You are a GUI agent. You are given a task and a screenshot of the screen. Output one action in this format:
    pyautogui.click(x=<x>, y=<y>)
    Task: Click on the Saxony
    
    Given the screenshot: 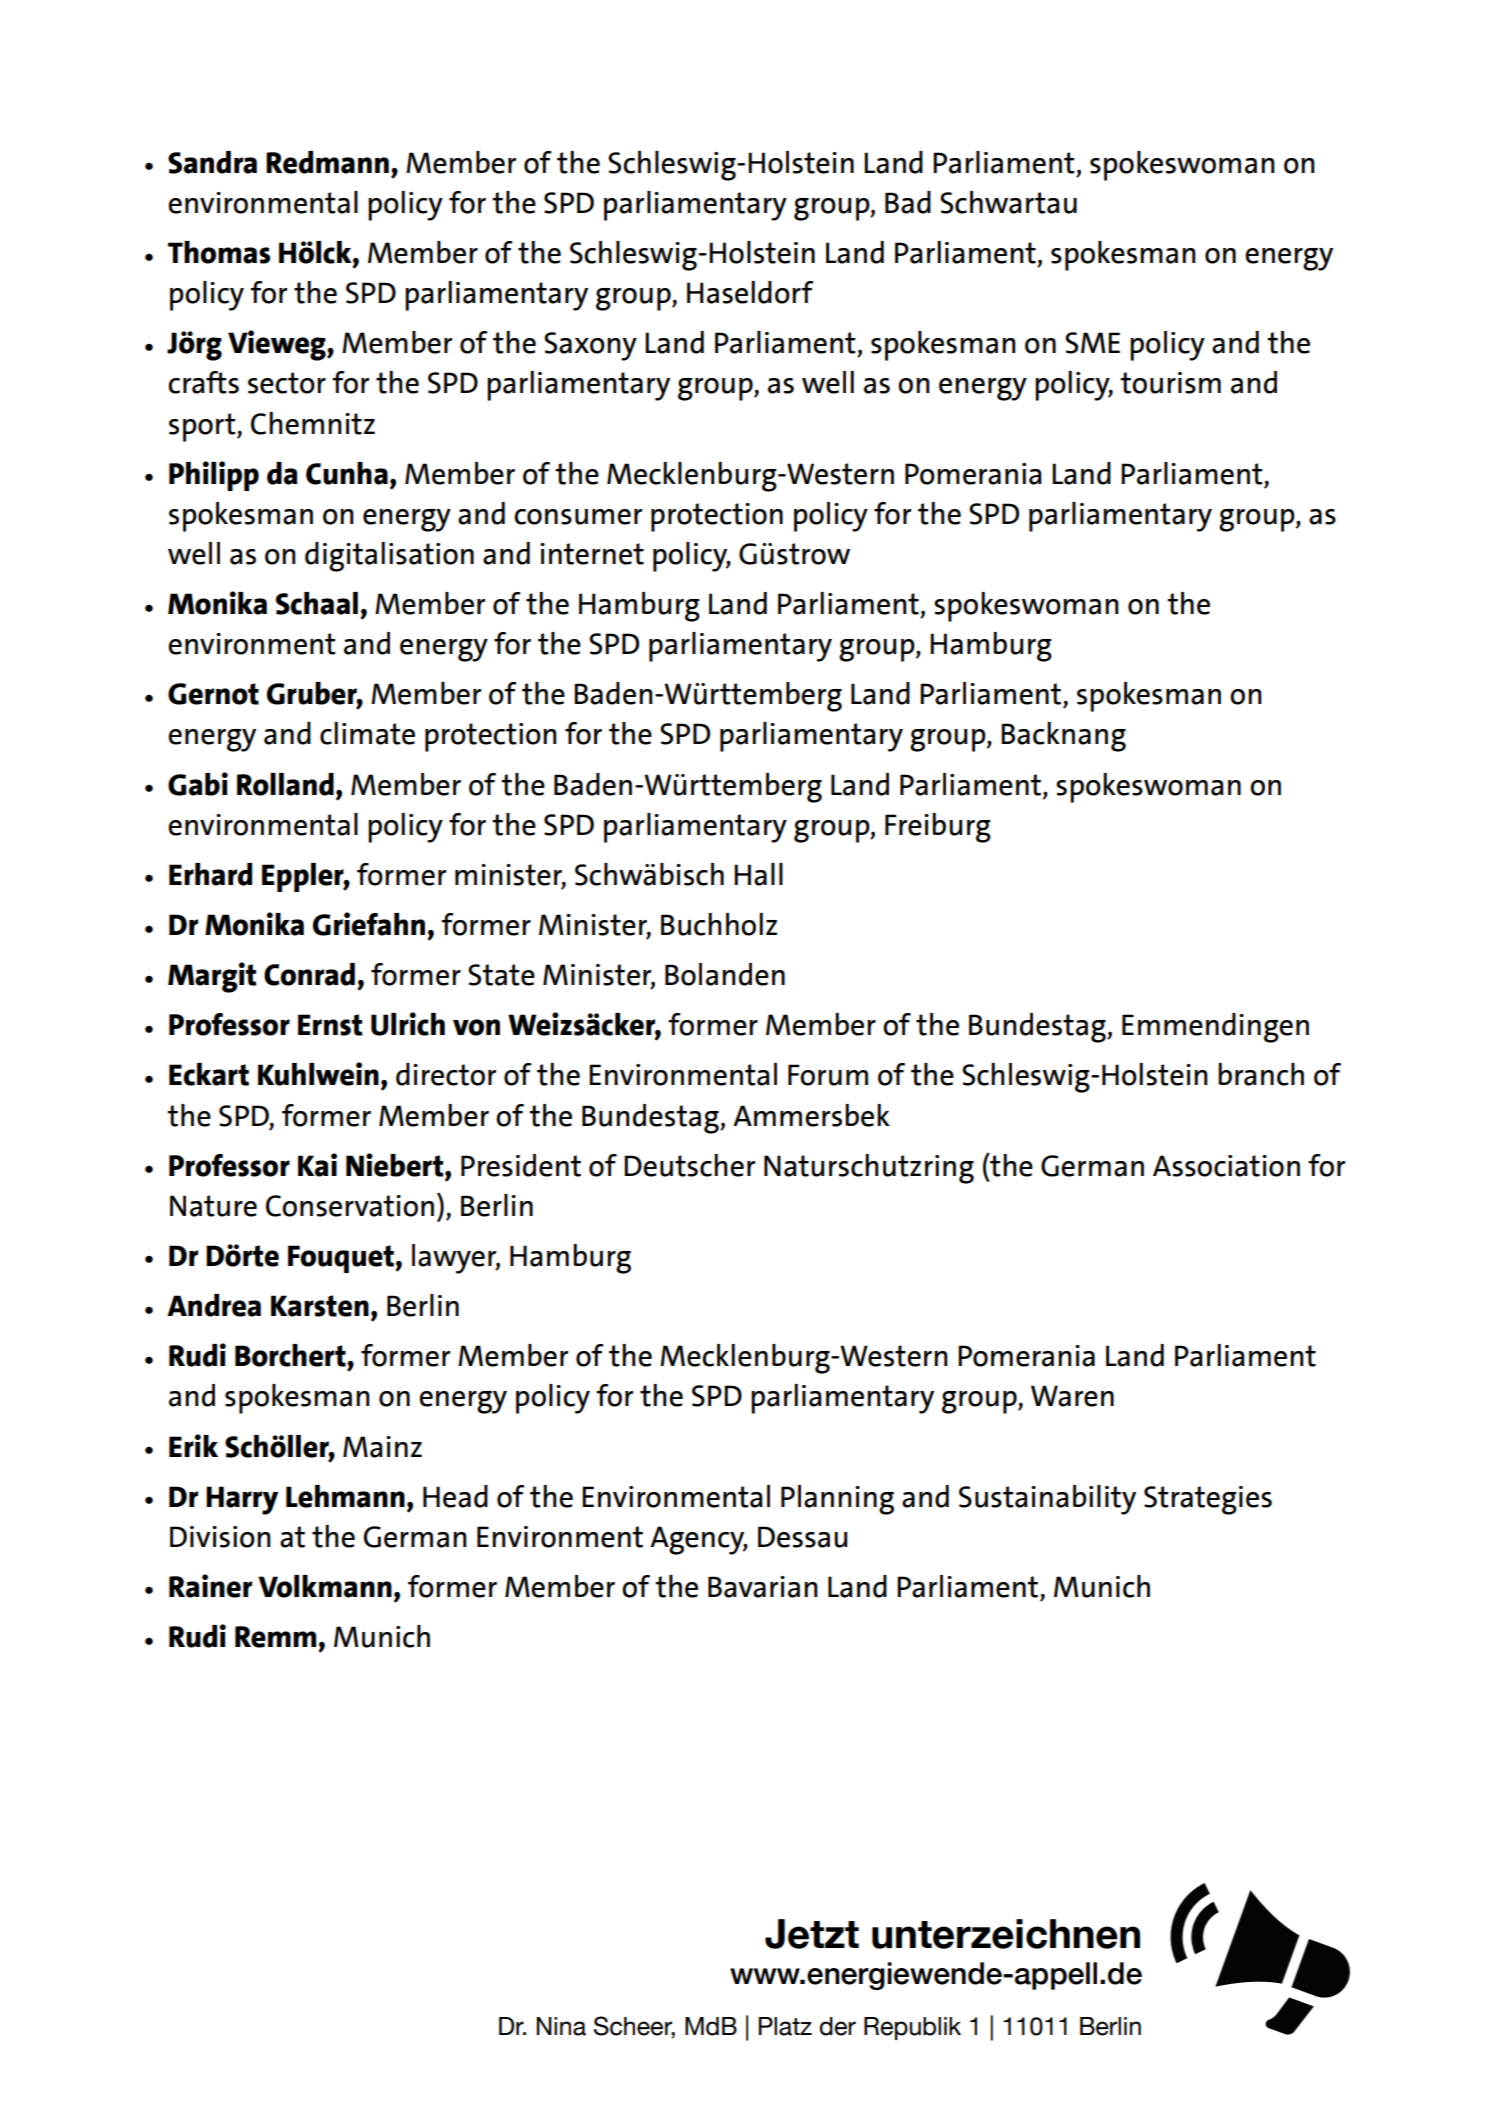 What is the action you would take?
    pyautogui.click(x=590, y=346)
